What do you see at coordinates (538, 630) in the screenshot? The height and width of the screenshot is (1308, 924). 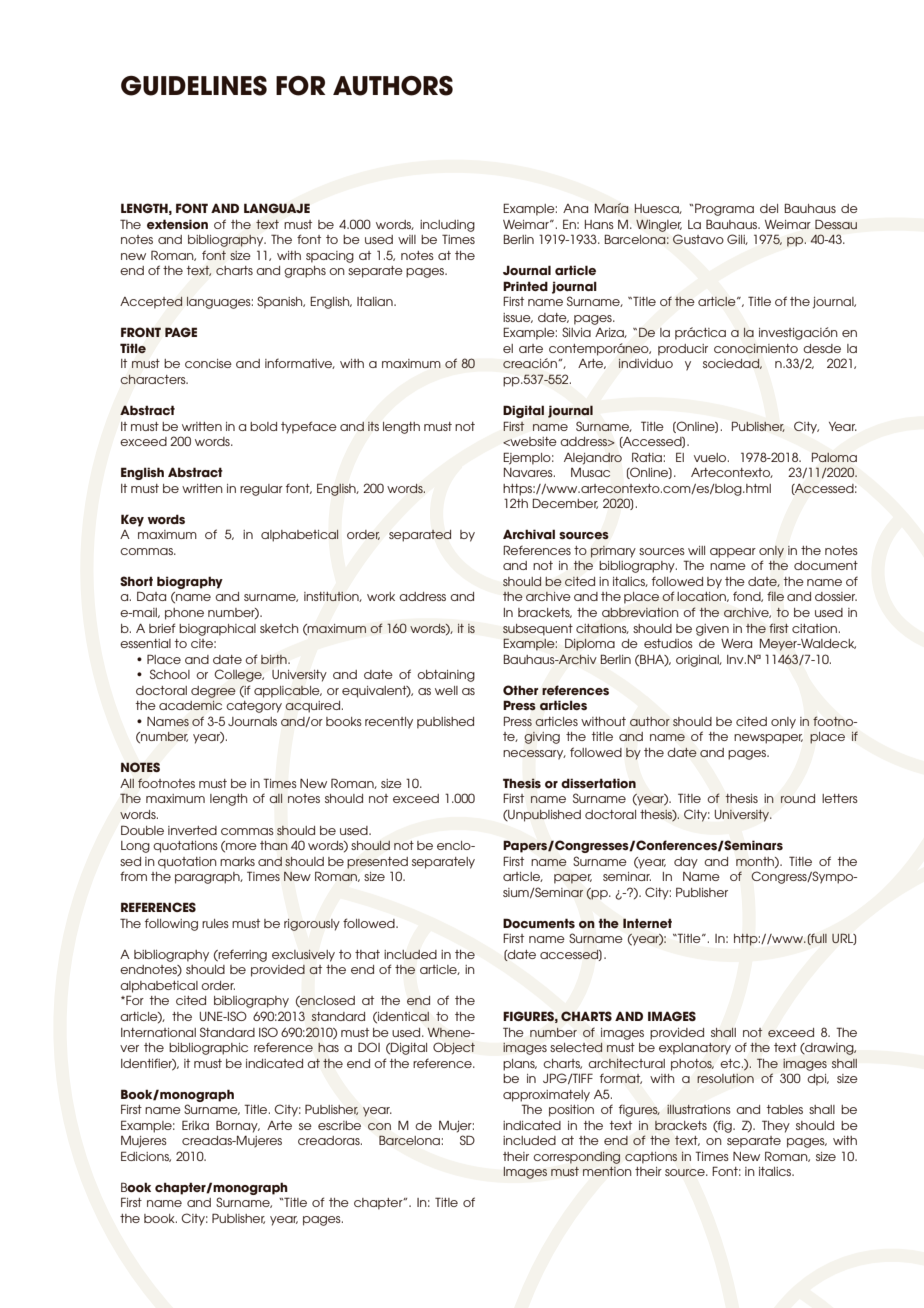 I see `subsequent` at bounding box center [538, 630].
